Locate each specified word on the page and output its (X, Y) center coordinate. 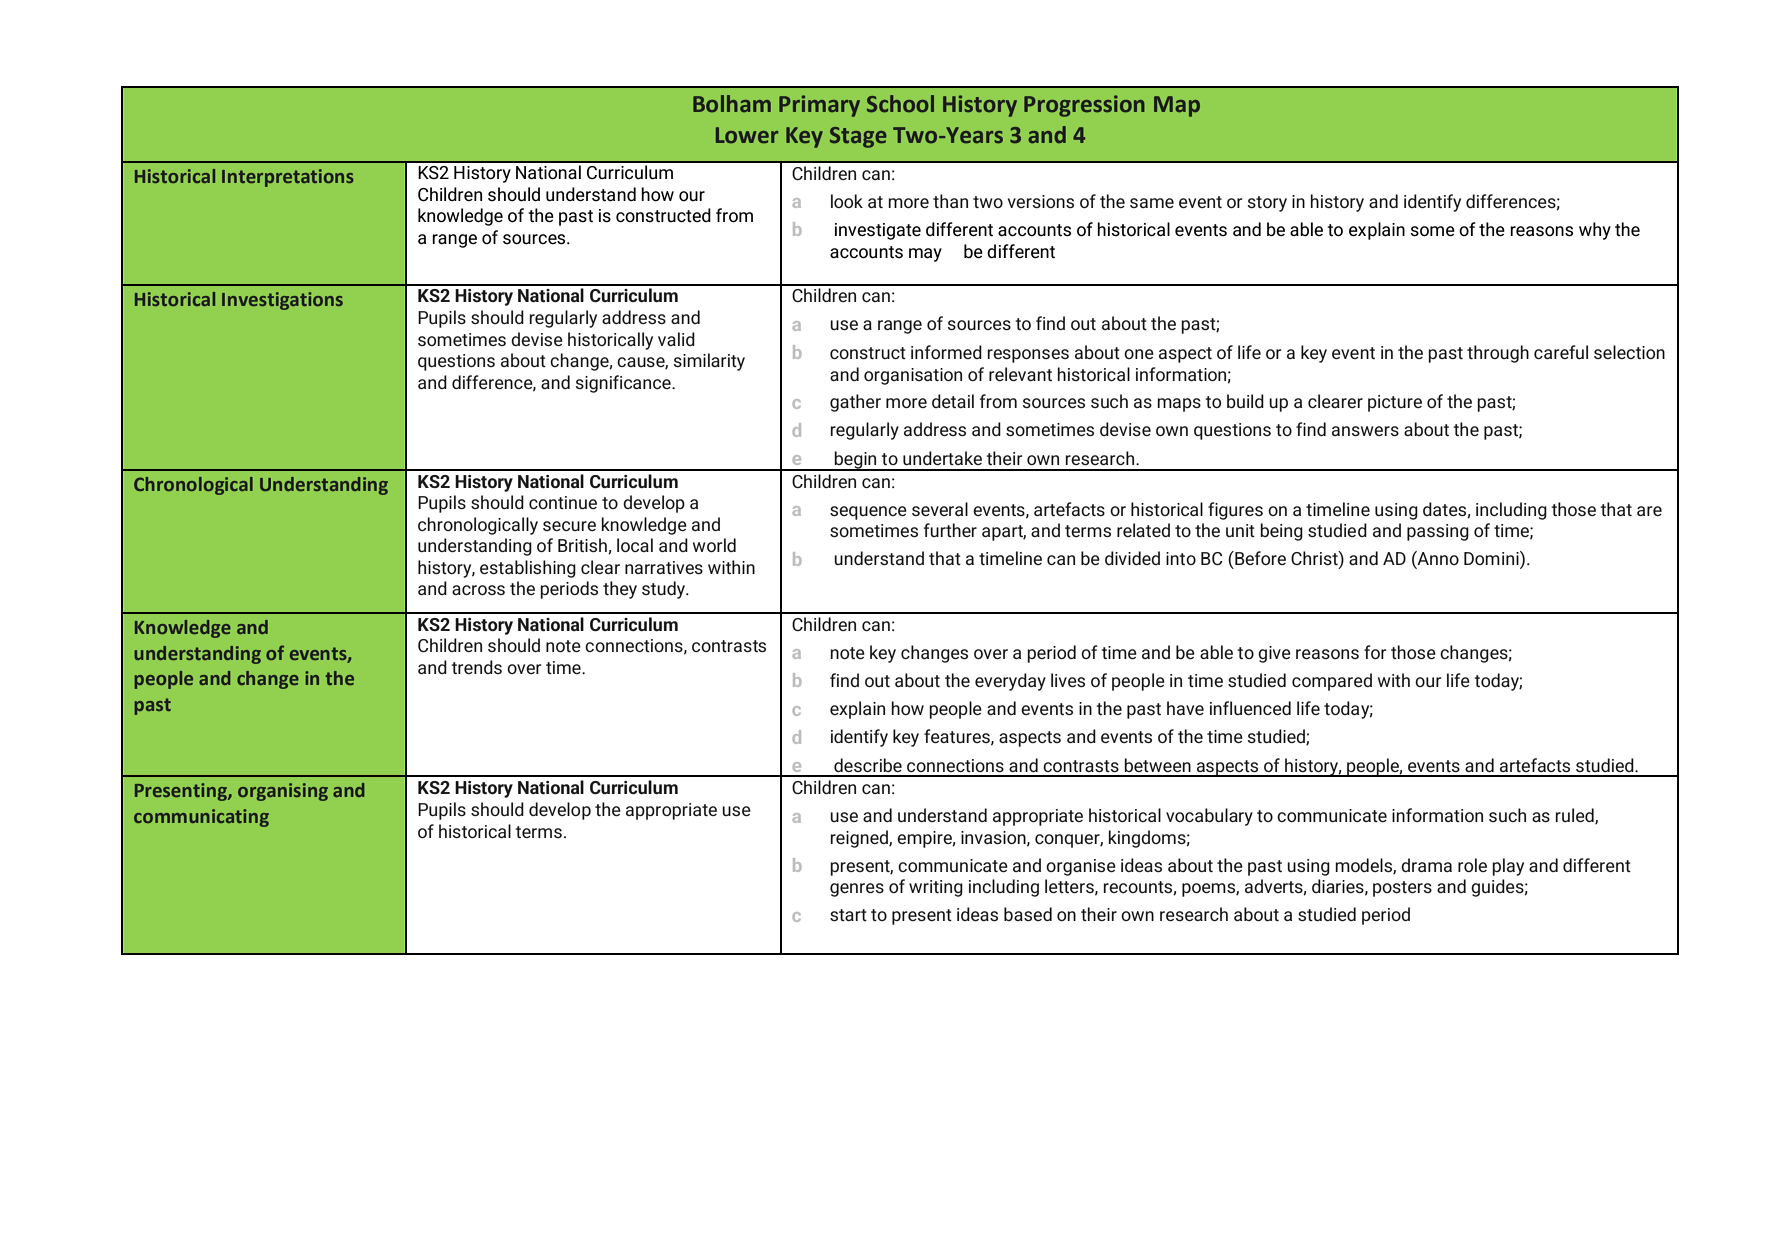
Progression (1084, 106)
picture (1395, 403)
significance (624, 384)
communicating (201, 818)
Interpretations (288, 178)
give (1274, 654)
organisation (913, 376)
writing (936, 888)
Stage (858, 137)
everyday (1010, 682)
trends (476, 667)
